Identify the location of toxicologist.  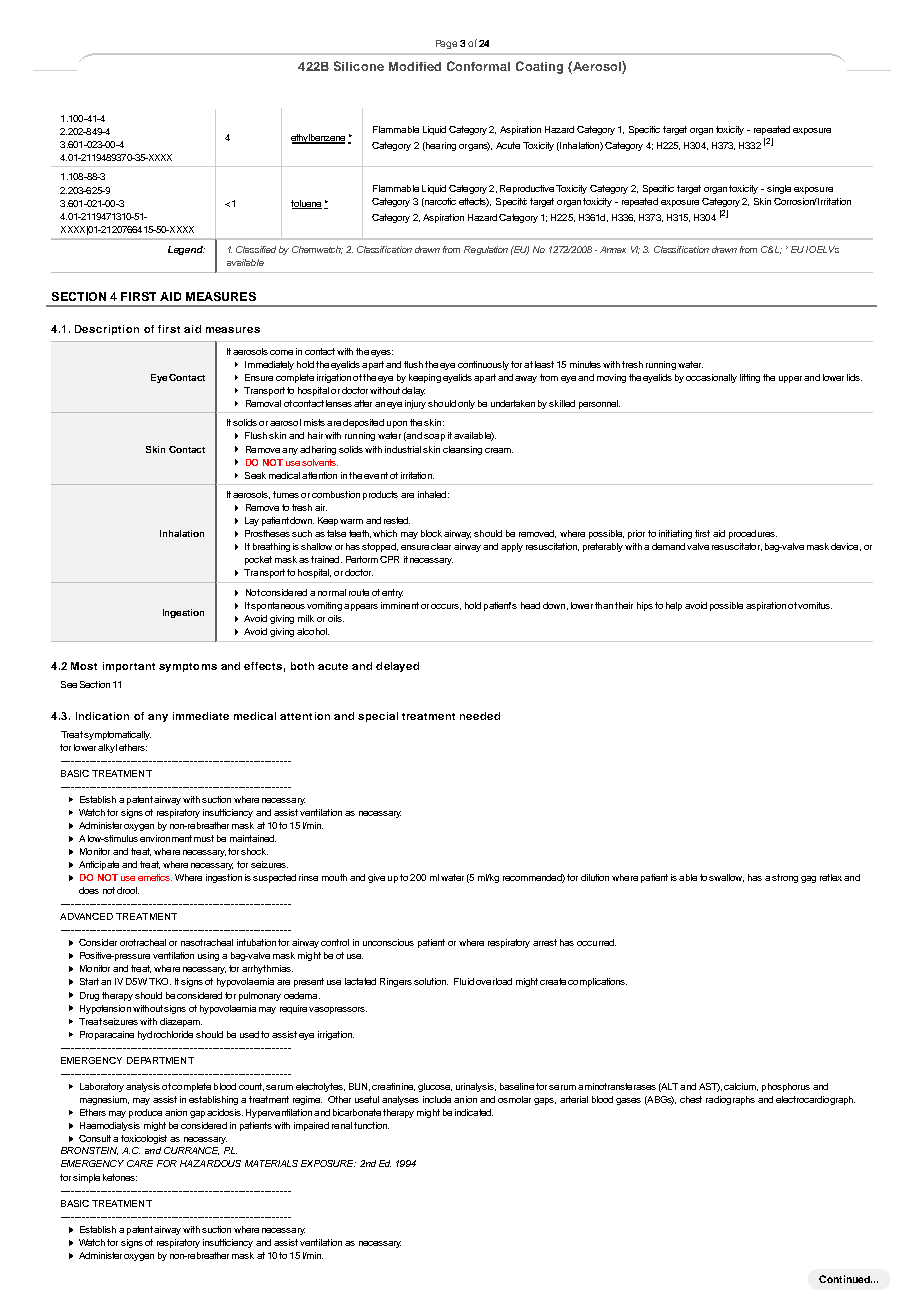
(144, 1139).
